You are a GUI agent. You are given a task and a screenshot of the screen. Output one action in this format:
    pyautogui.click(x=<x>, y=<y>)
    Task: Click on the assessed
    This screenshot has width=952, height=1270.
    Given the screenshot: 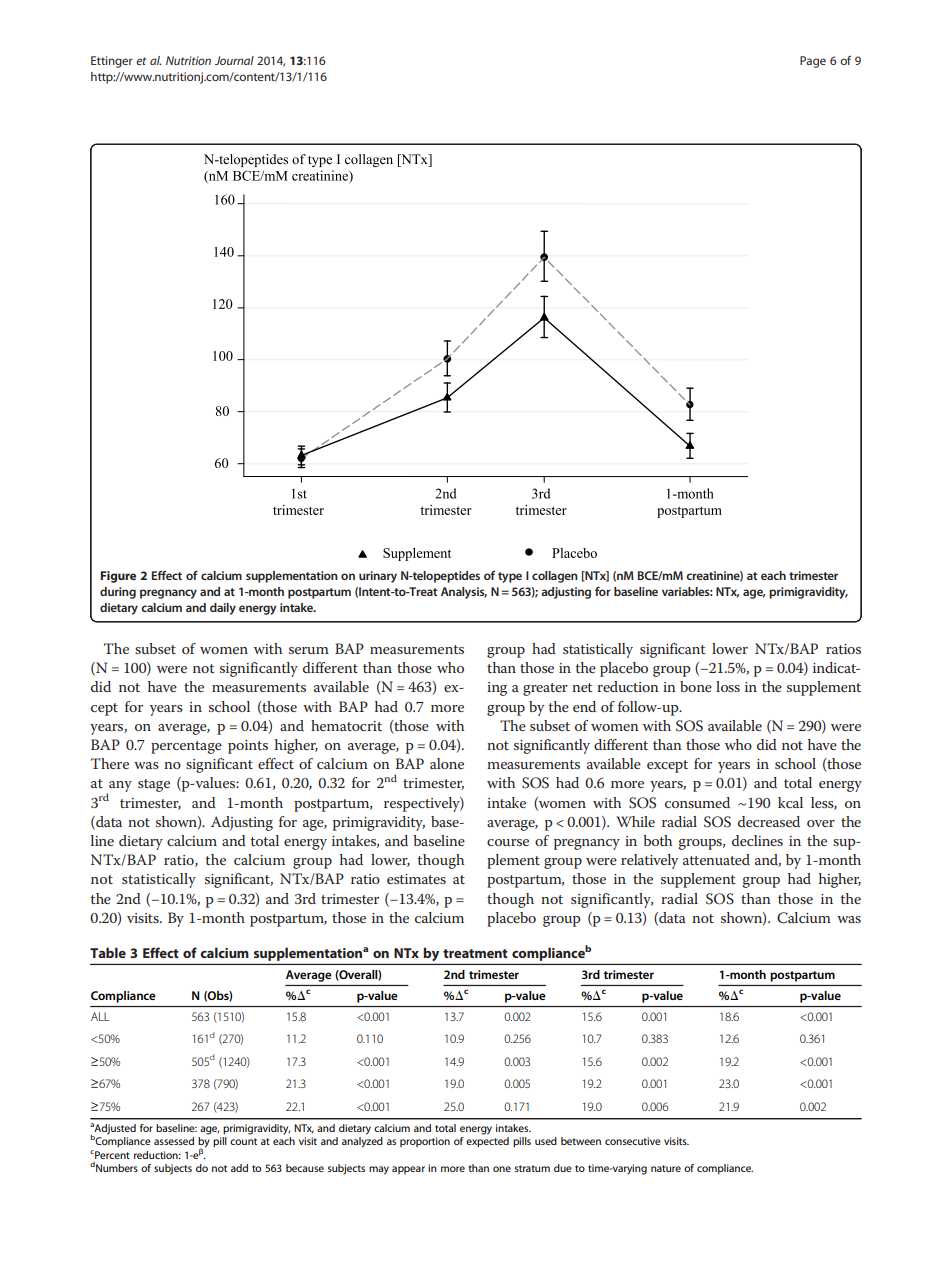 What is the action you would take?
    pyautogui.click(x=174, y=1141)
